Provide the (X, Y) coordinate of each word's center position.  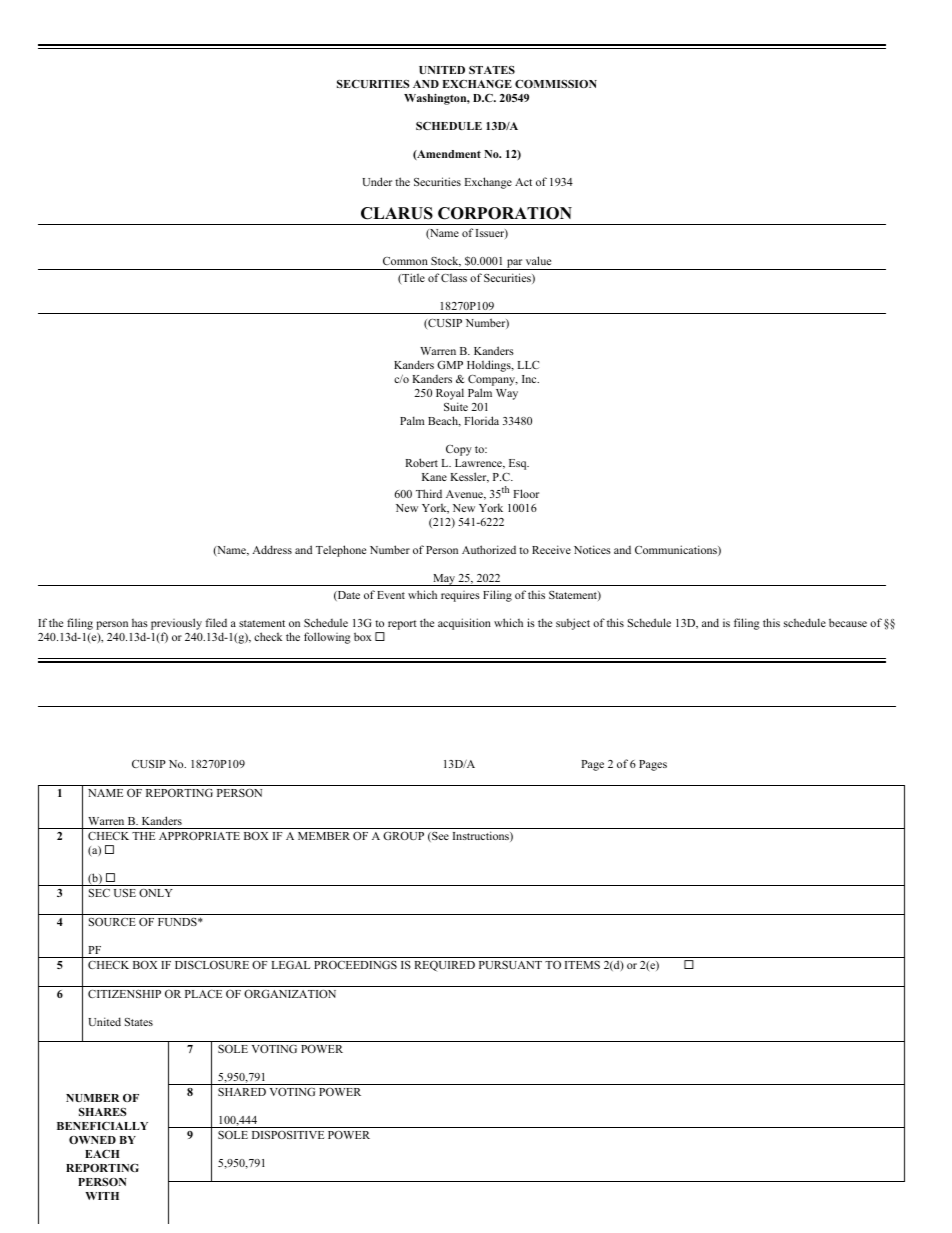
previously (176, 624)
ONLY (156, 892)
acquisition (464, 624)
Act (523, 182)
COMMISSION (556, 84)
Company (493, 382)
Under (377, 181)
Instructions (482, 836)
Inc (530, 379)
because (848, 622)
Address (272, 549)
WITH (102, 1196)
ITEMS (582, 965)
